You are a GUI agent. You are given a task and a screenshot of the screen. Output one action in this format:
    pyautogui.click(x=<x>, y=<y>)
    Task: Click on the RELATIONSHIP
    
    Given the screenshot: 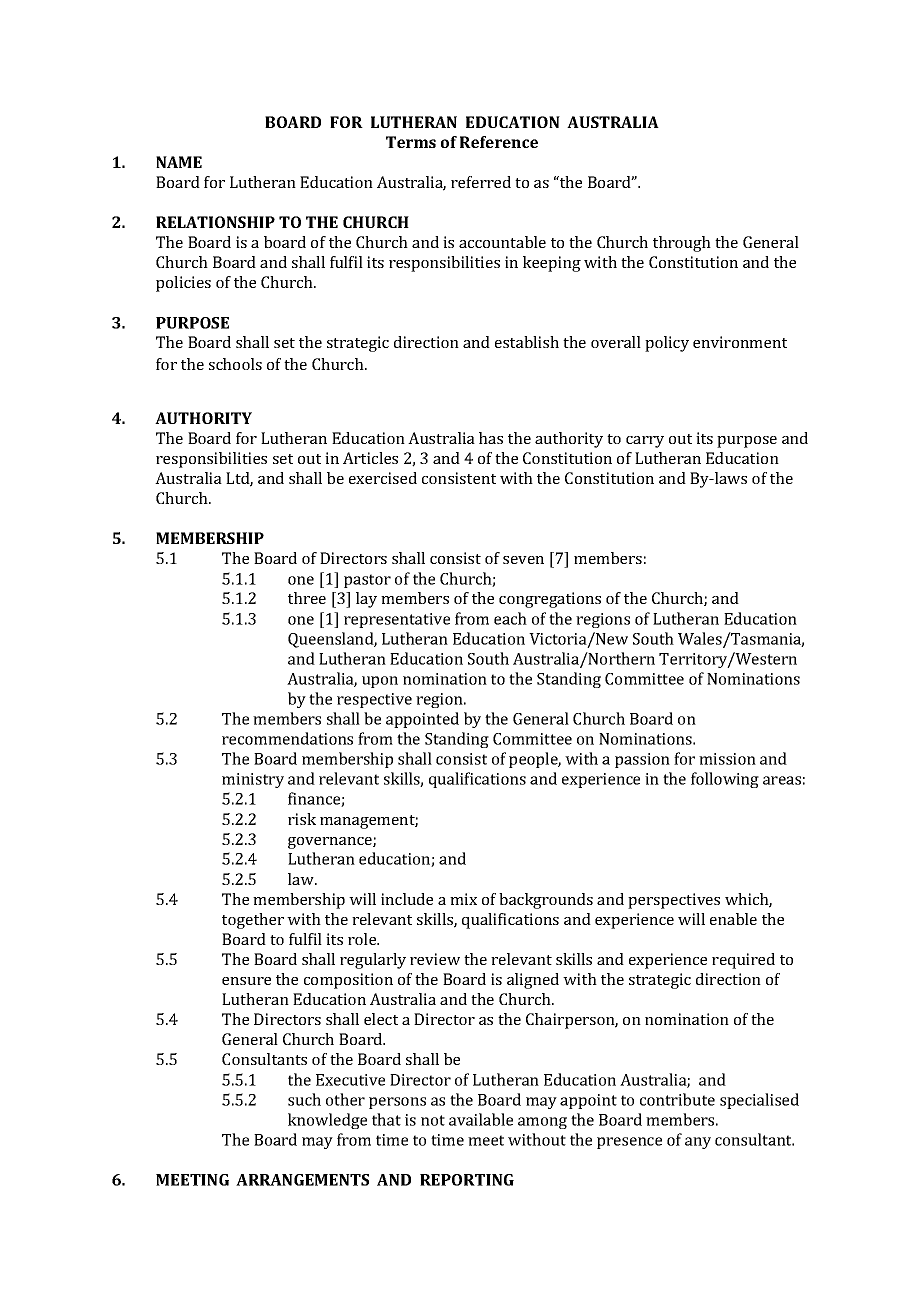 What is the action you would take?
    pyautogui.click(x=215, y=222)
